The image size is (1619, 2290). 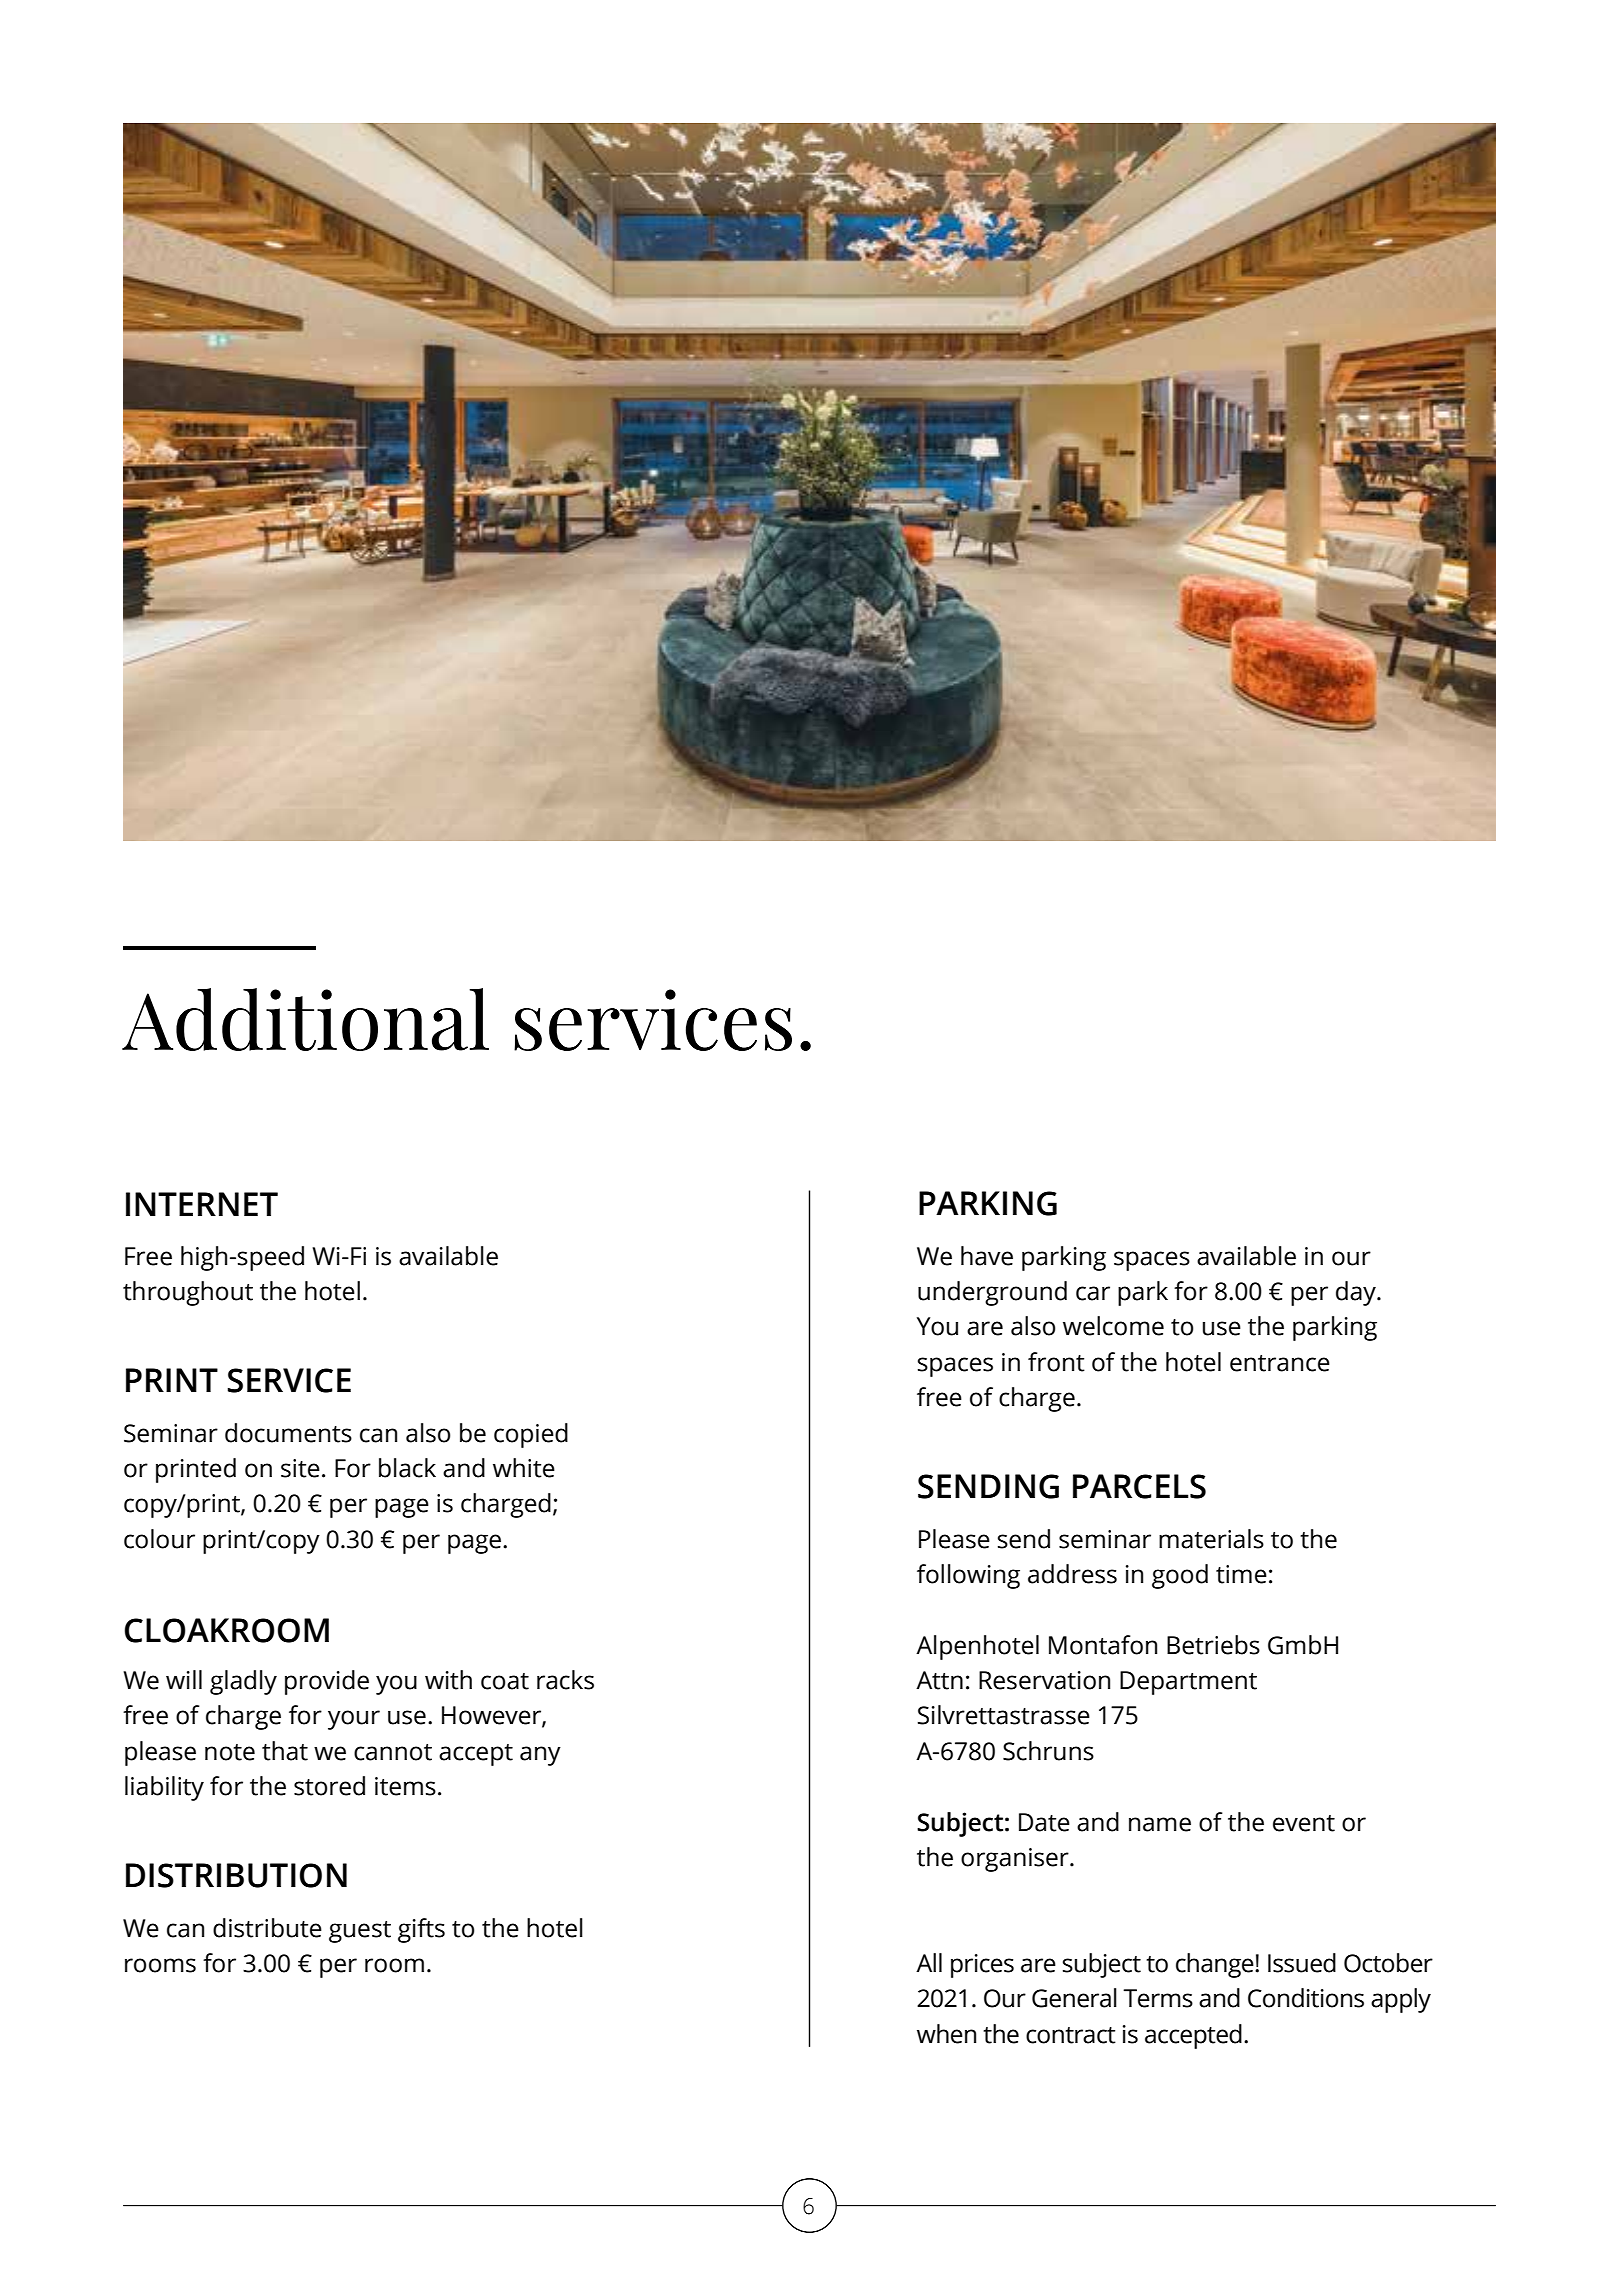 What do you see at coordinates (188, 1293) in the page?
I see `throughout` at bounding box center [188, 1293].
